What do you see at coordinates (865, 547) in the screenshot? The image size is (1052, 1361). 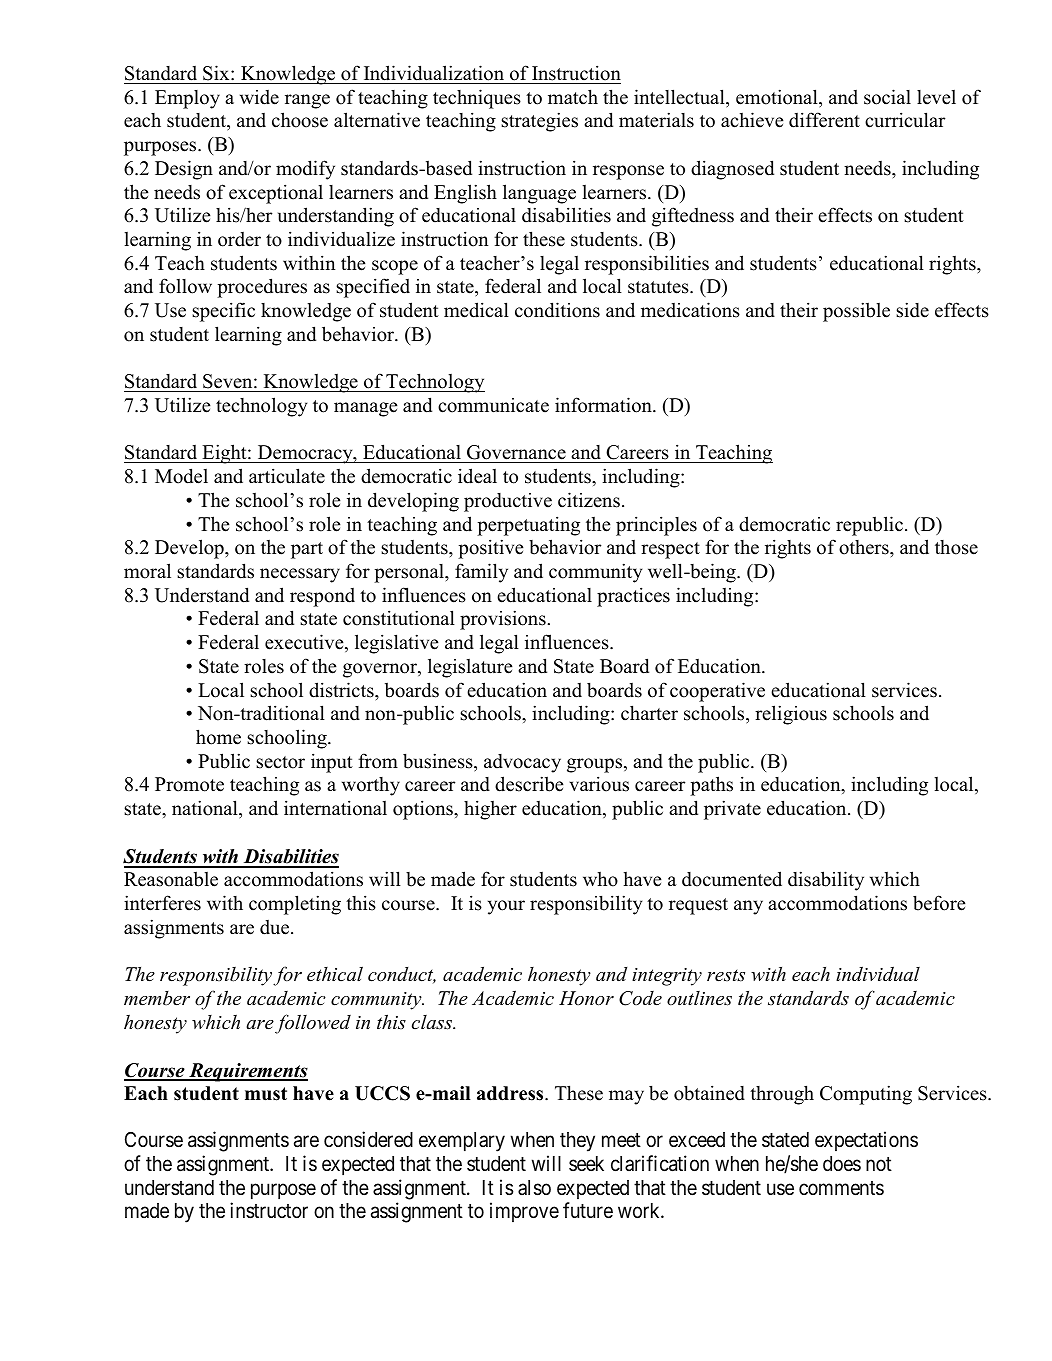 I see `others` at bounding box center [865, 547].
